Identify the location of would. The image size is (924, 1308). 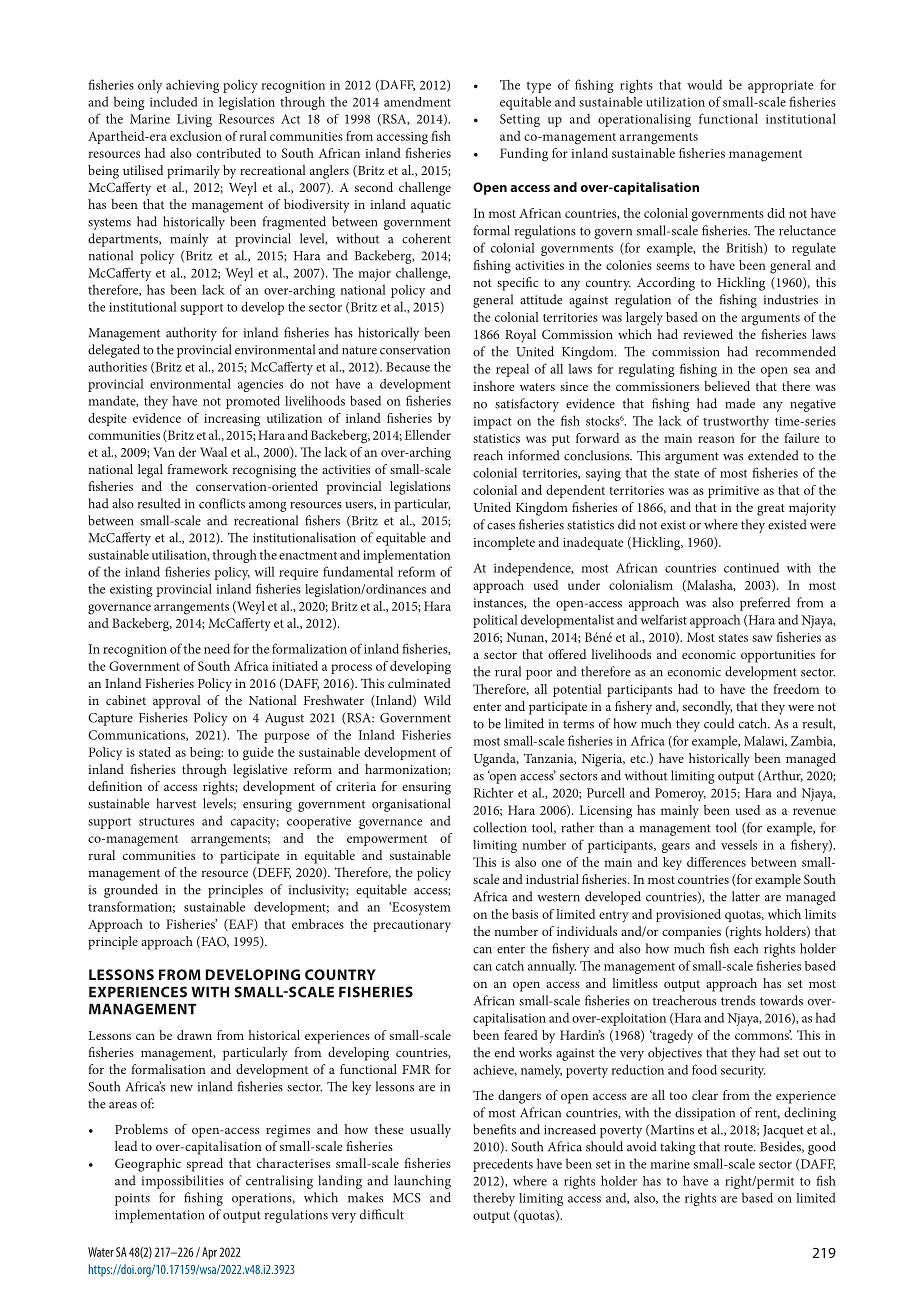
(704, 84).
